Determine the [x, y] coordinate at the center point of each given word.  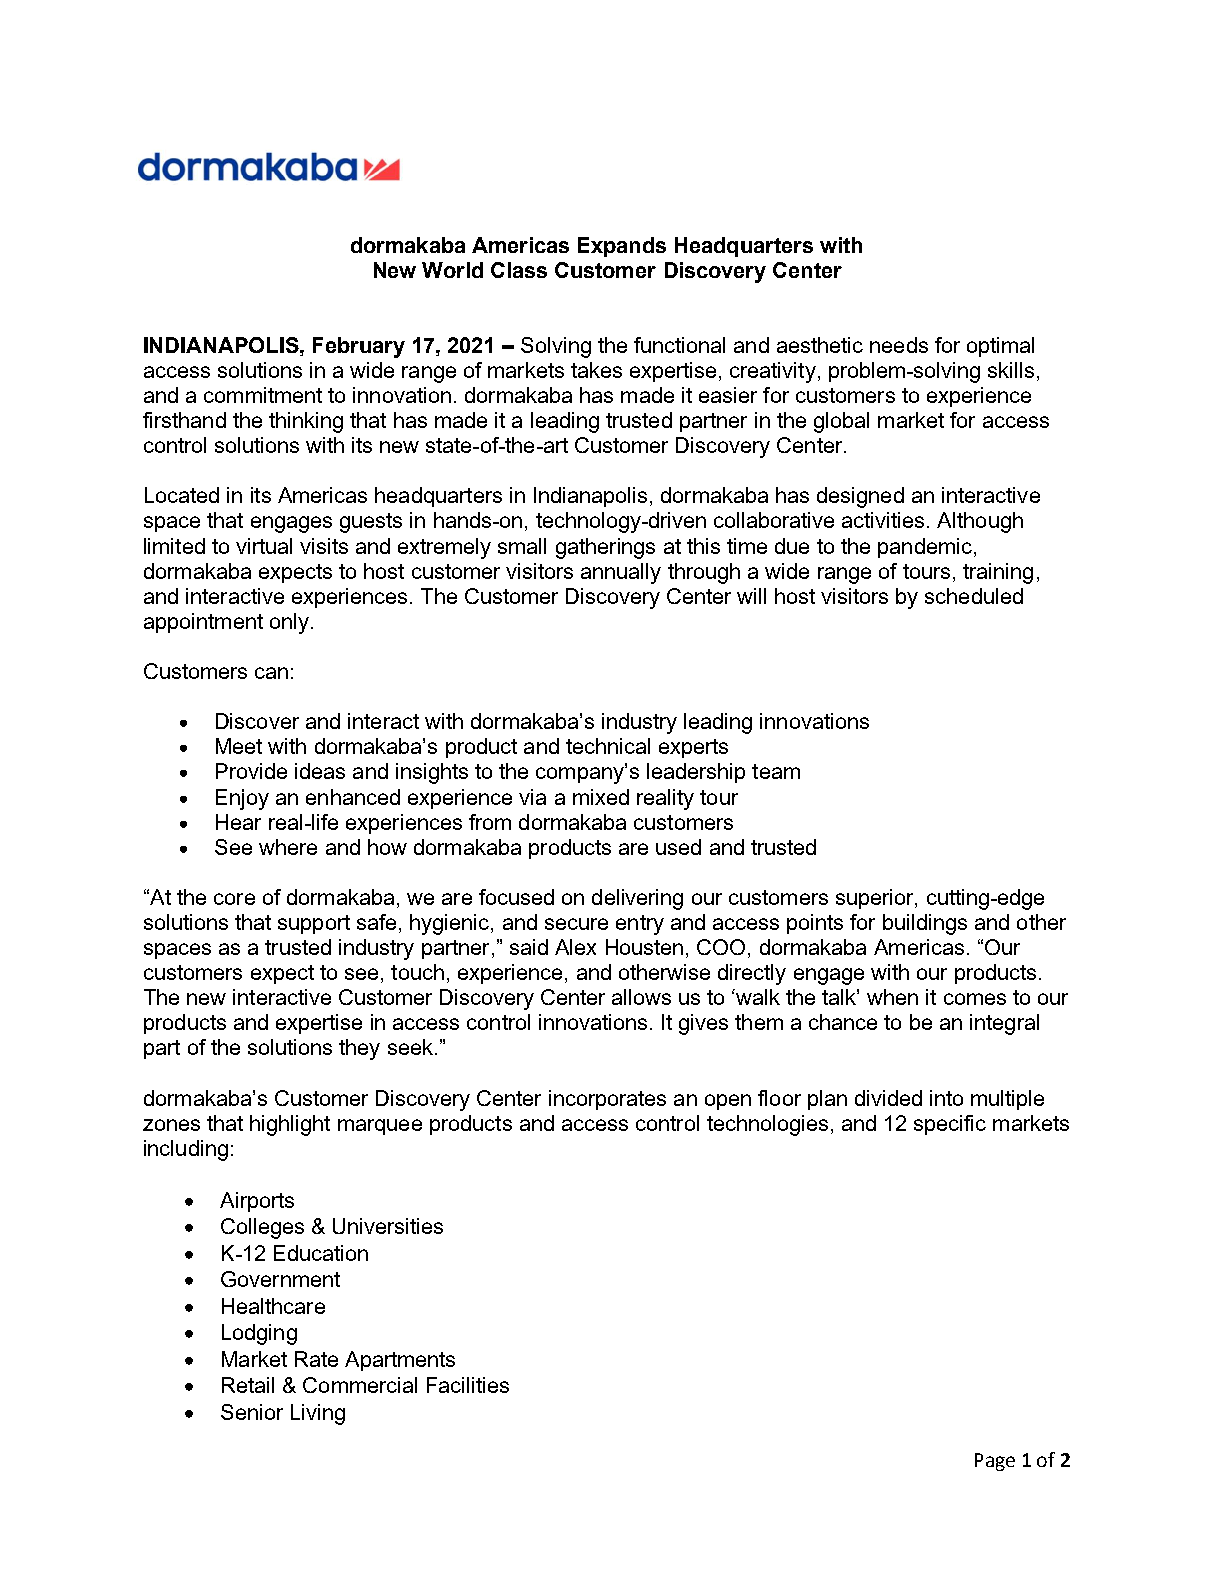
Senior [252, 1412]
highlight [290, 1125]
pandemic [925, 548]
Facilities [468, 1385]
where [288, 847]
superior [876, 899]
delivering [637, 899]
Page [995, 1462]
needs [899, 345]
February [359, 347]
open [728, 1102]
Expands [622, 247]
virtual [264, 546]
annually [621, 573]
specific [950, 1125]
